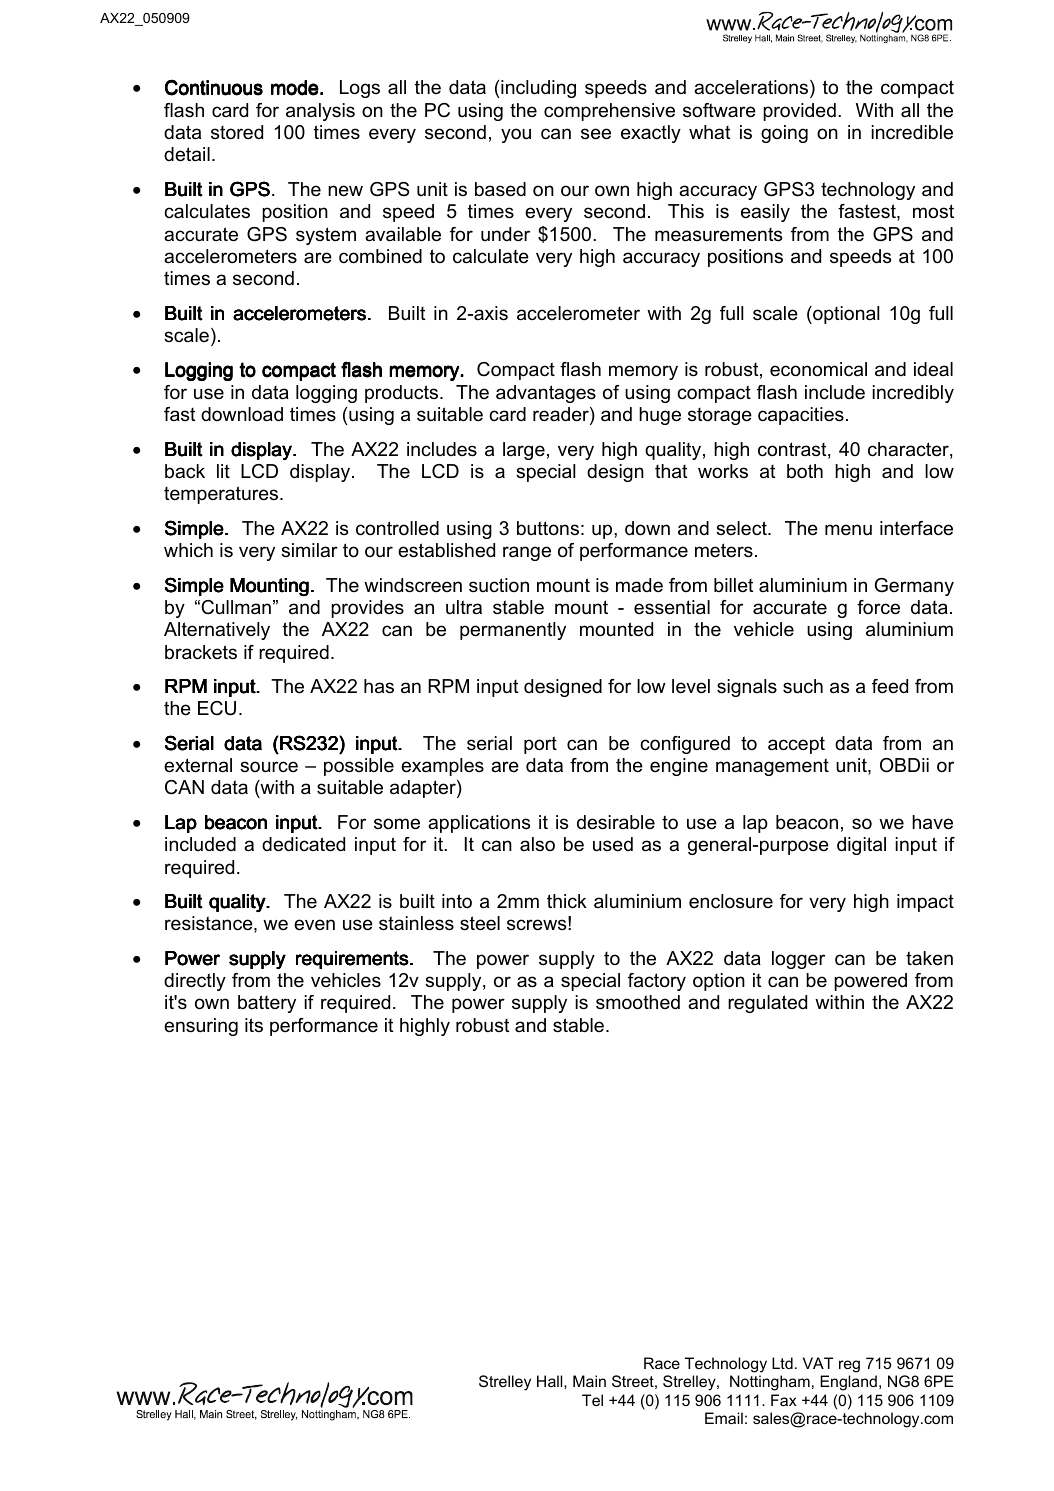  I want to click on Hall, so click(551, 1381).
